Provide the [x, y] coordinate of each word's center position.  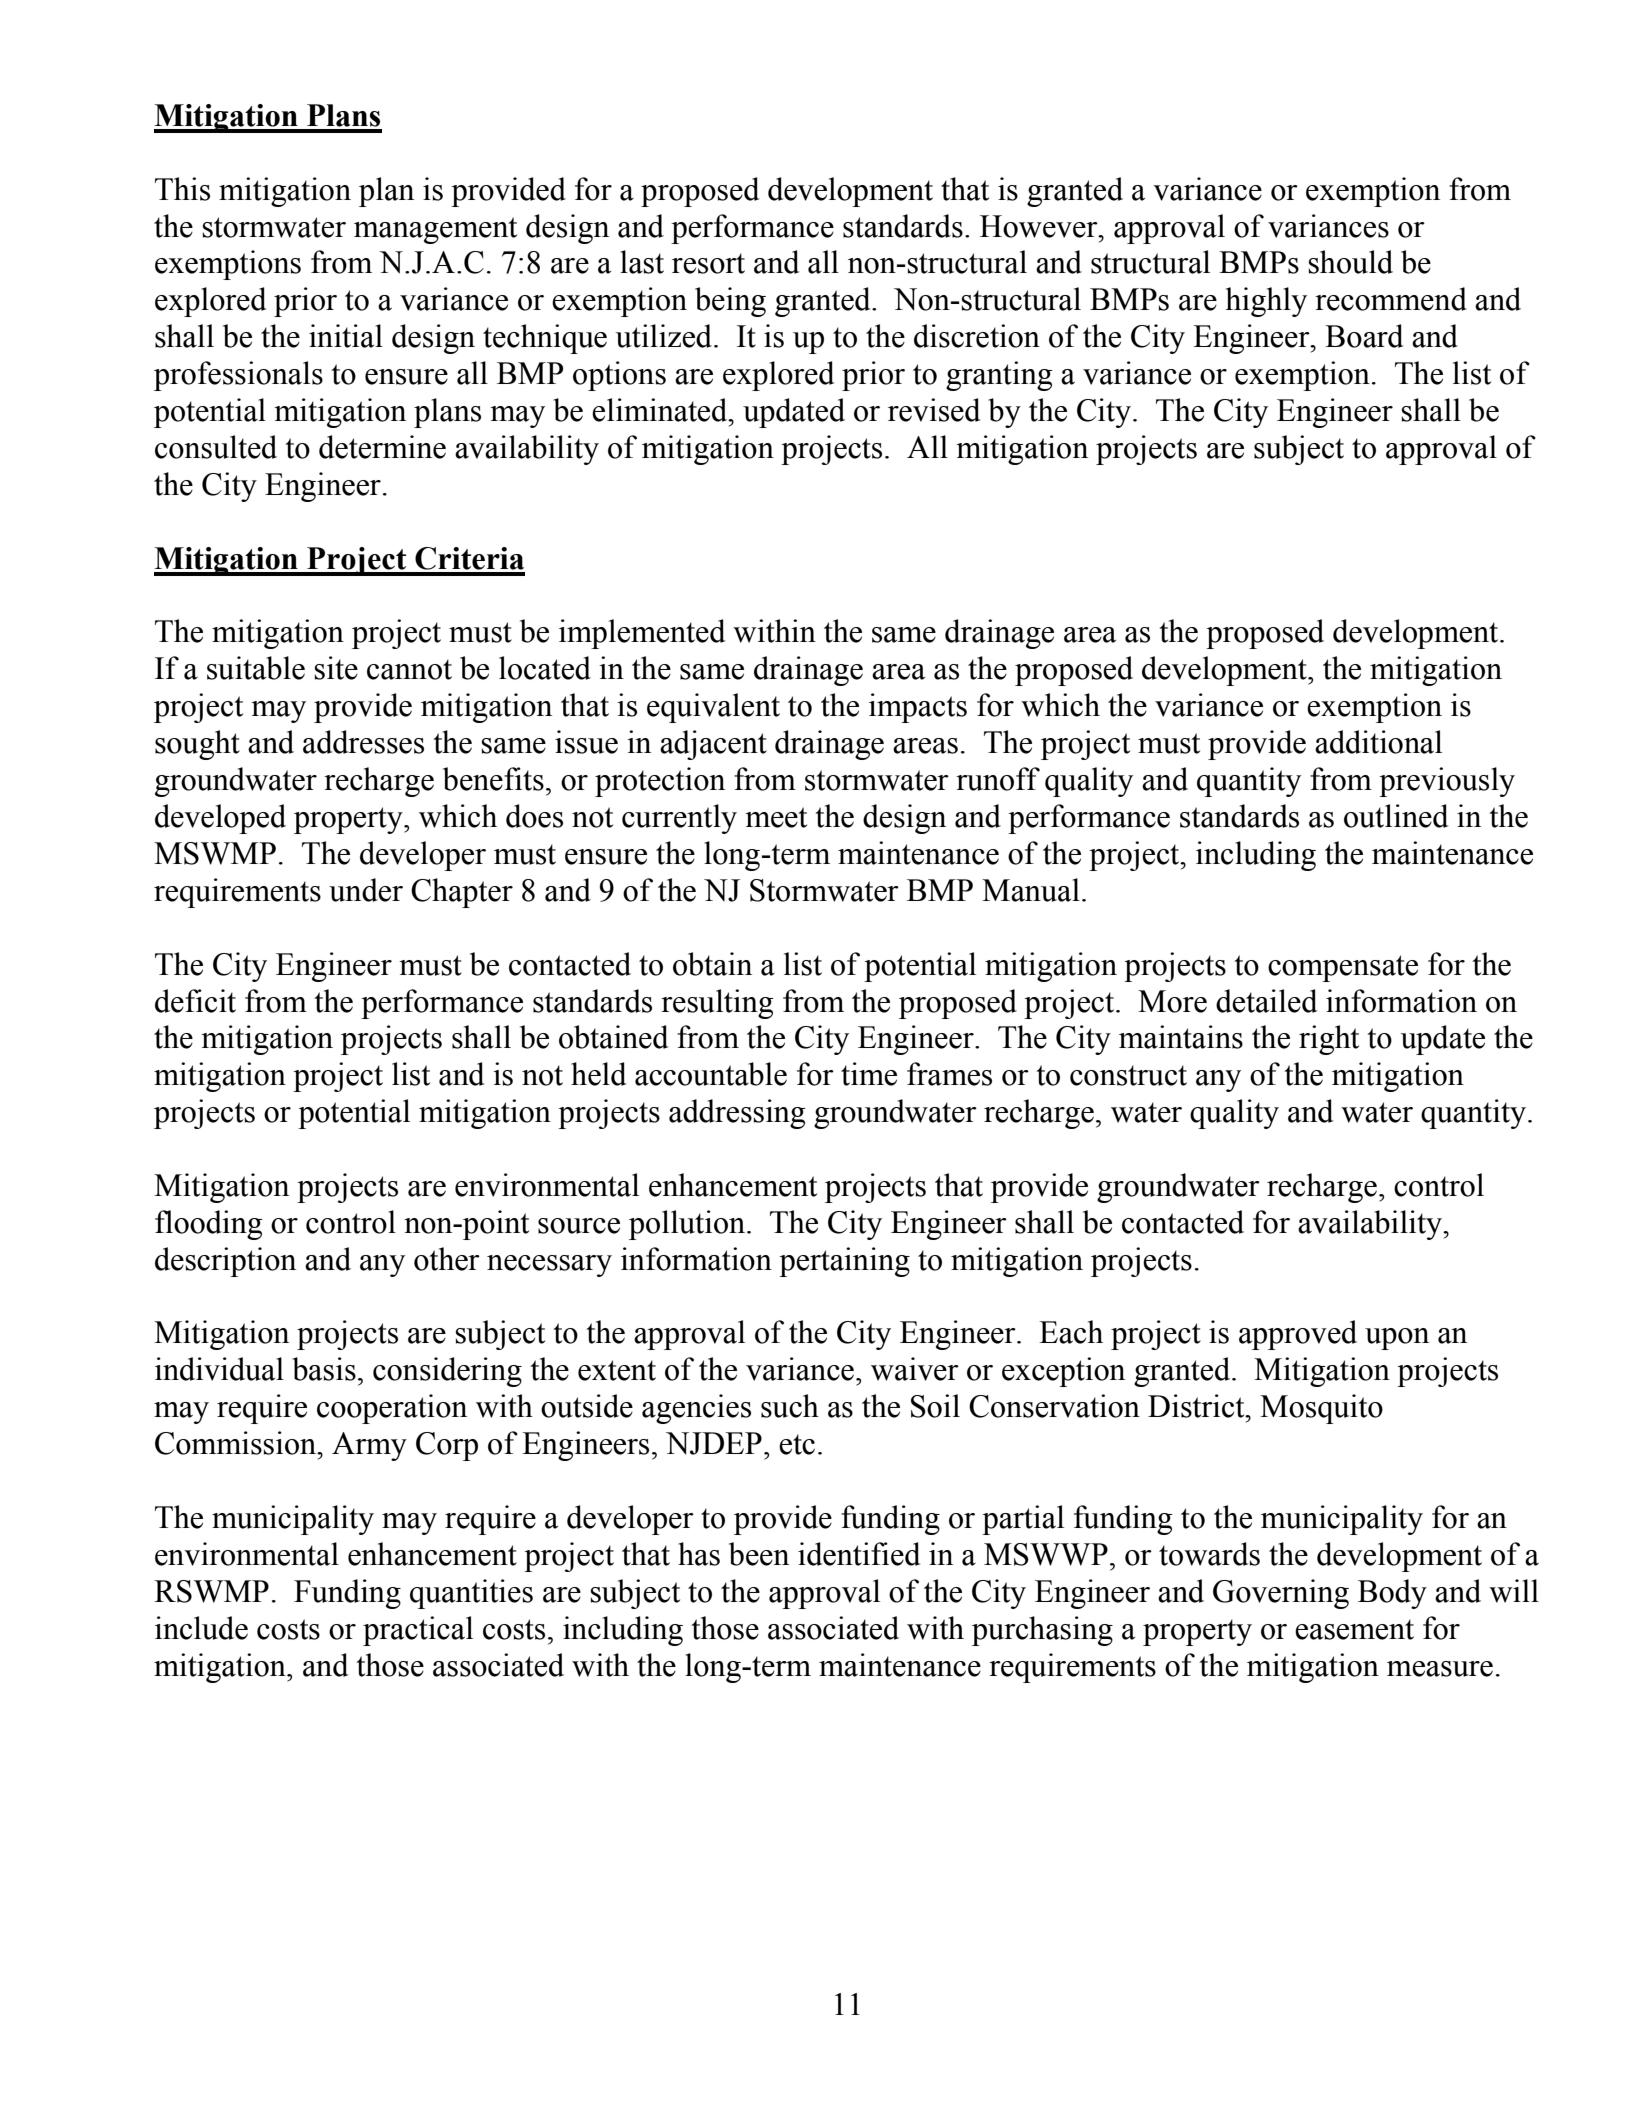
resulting [717, 1004]
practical [418, 1631]
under [366, 890]
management [435, 230]
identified [859, 1554]
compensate [1343, 968]
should [1350, 262]
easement [1354, 1629]
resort [708, 263]
